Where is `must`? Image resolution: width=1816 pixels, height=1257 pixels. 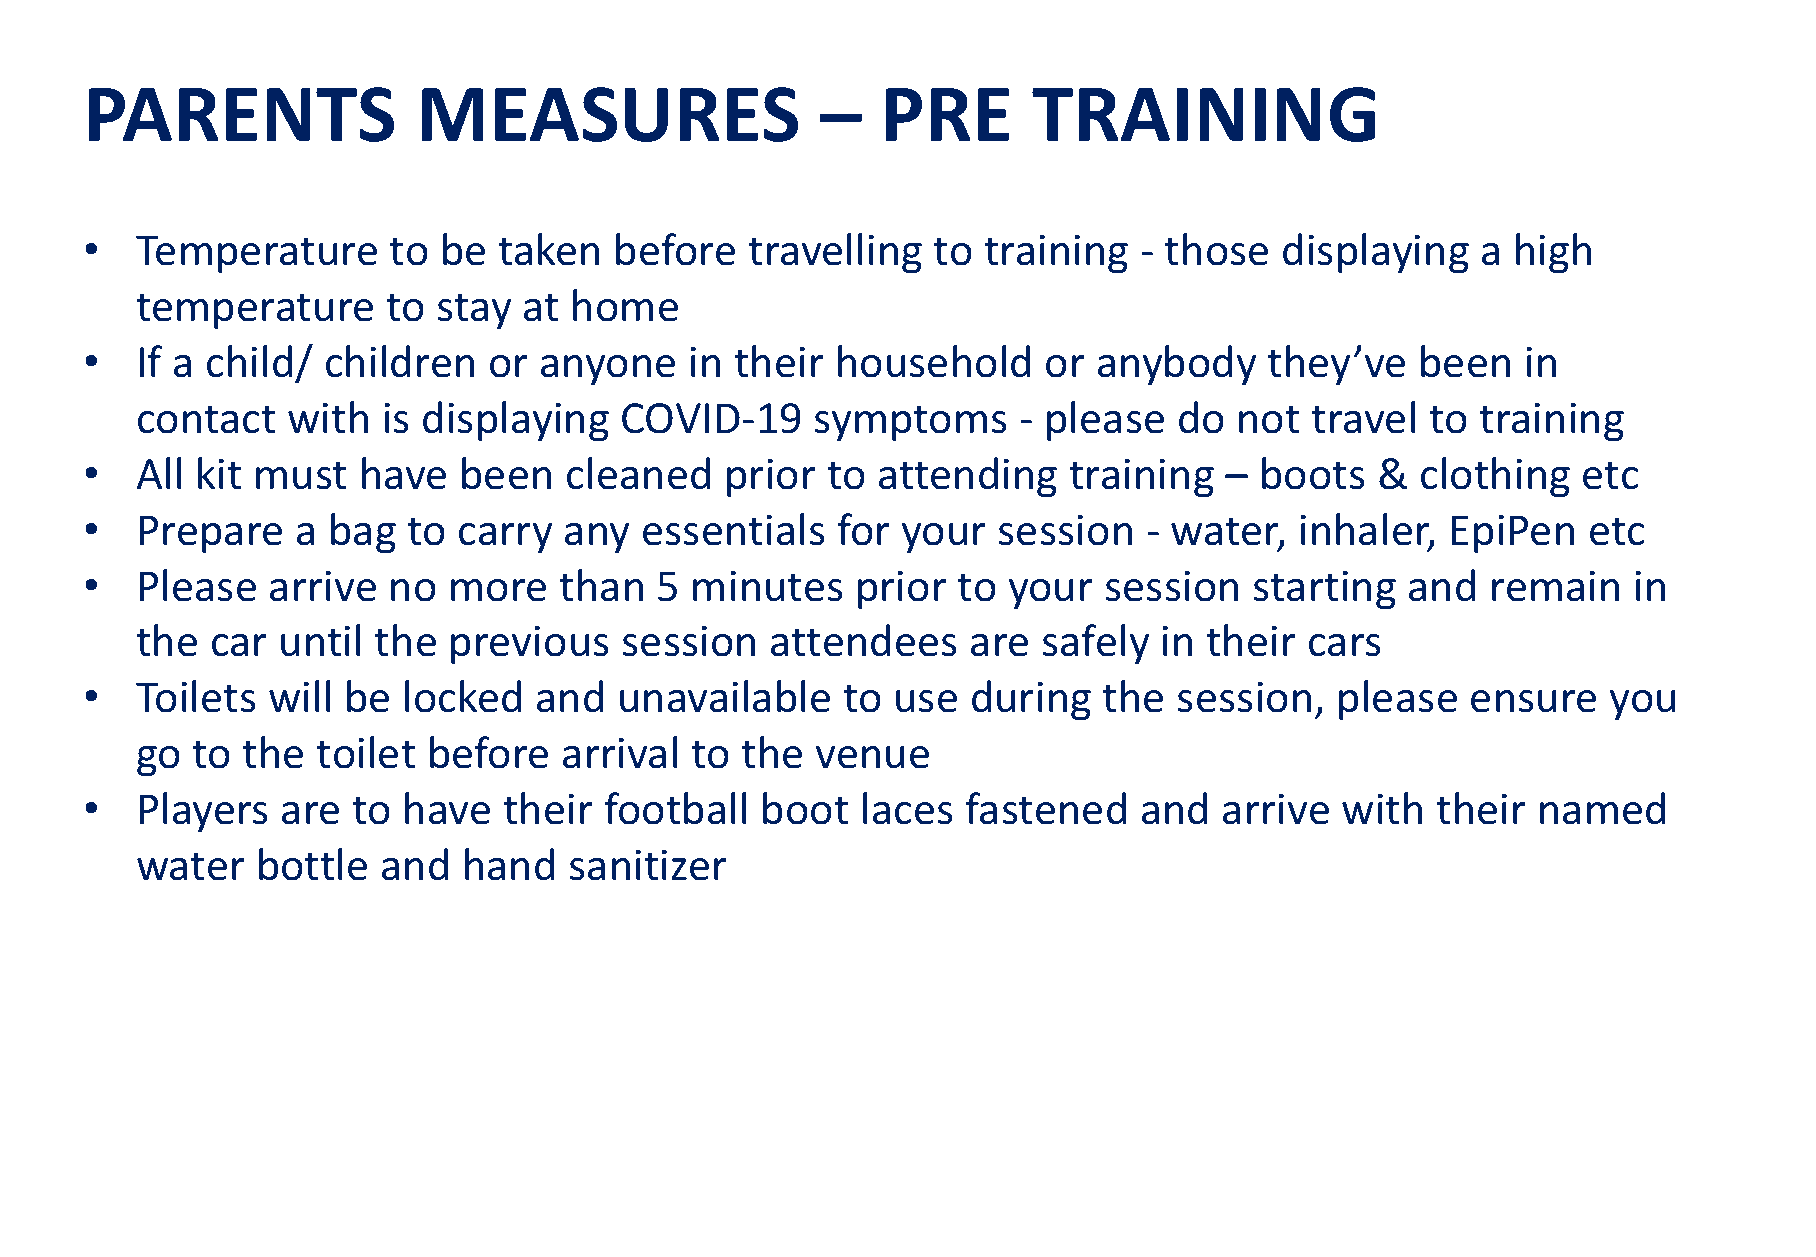 must is located at coordinates (301, 476).
